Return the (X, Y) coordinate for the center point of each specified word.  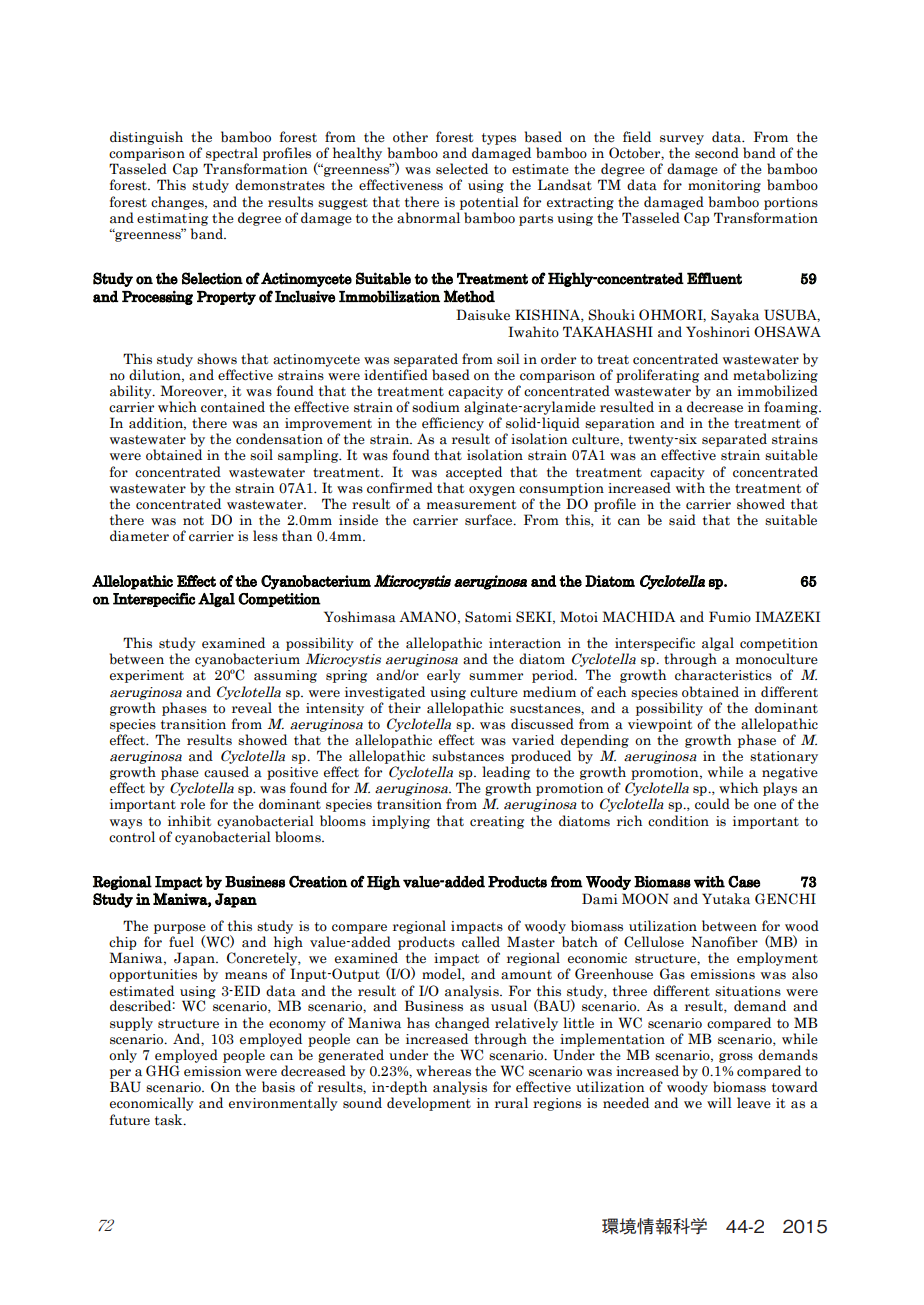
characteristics (723, 675)
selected (462, 169)
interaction (525, 643)
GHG (163, 1071)
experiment (147, 676)
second (717, 153)
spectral (232, 154)
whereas (443, 1071)
